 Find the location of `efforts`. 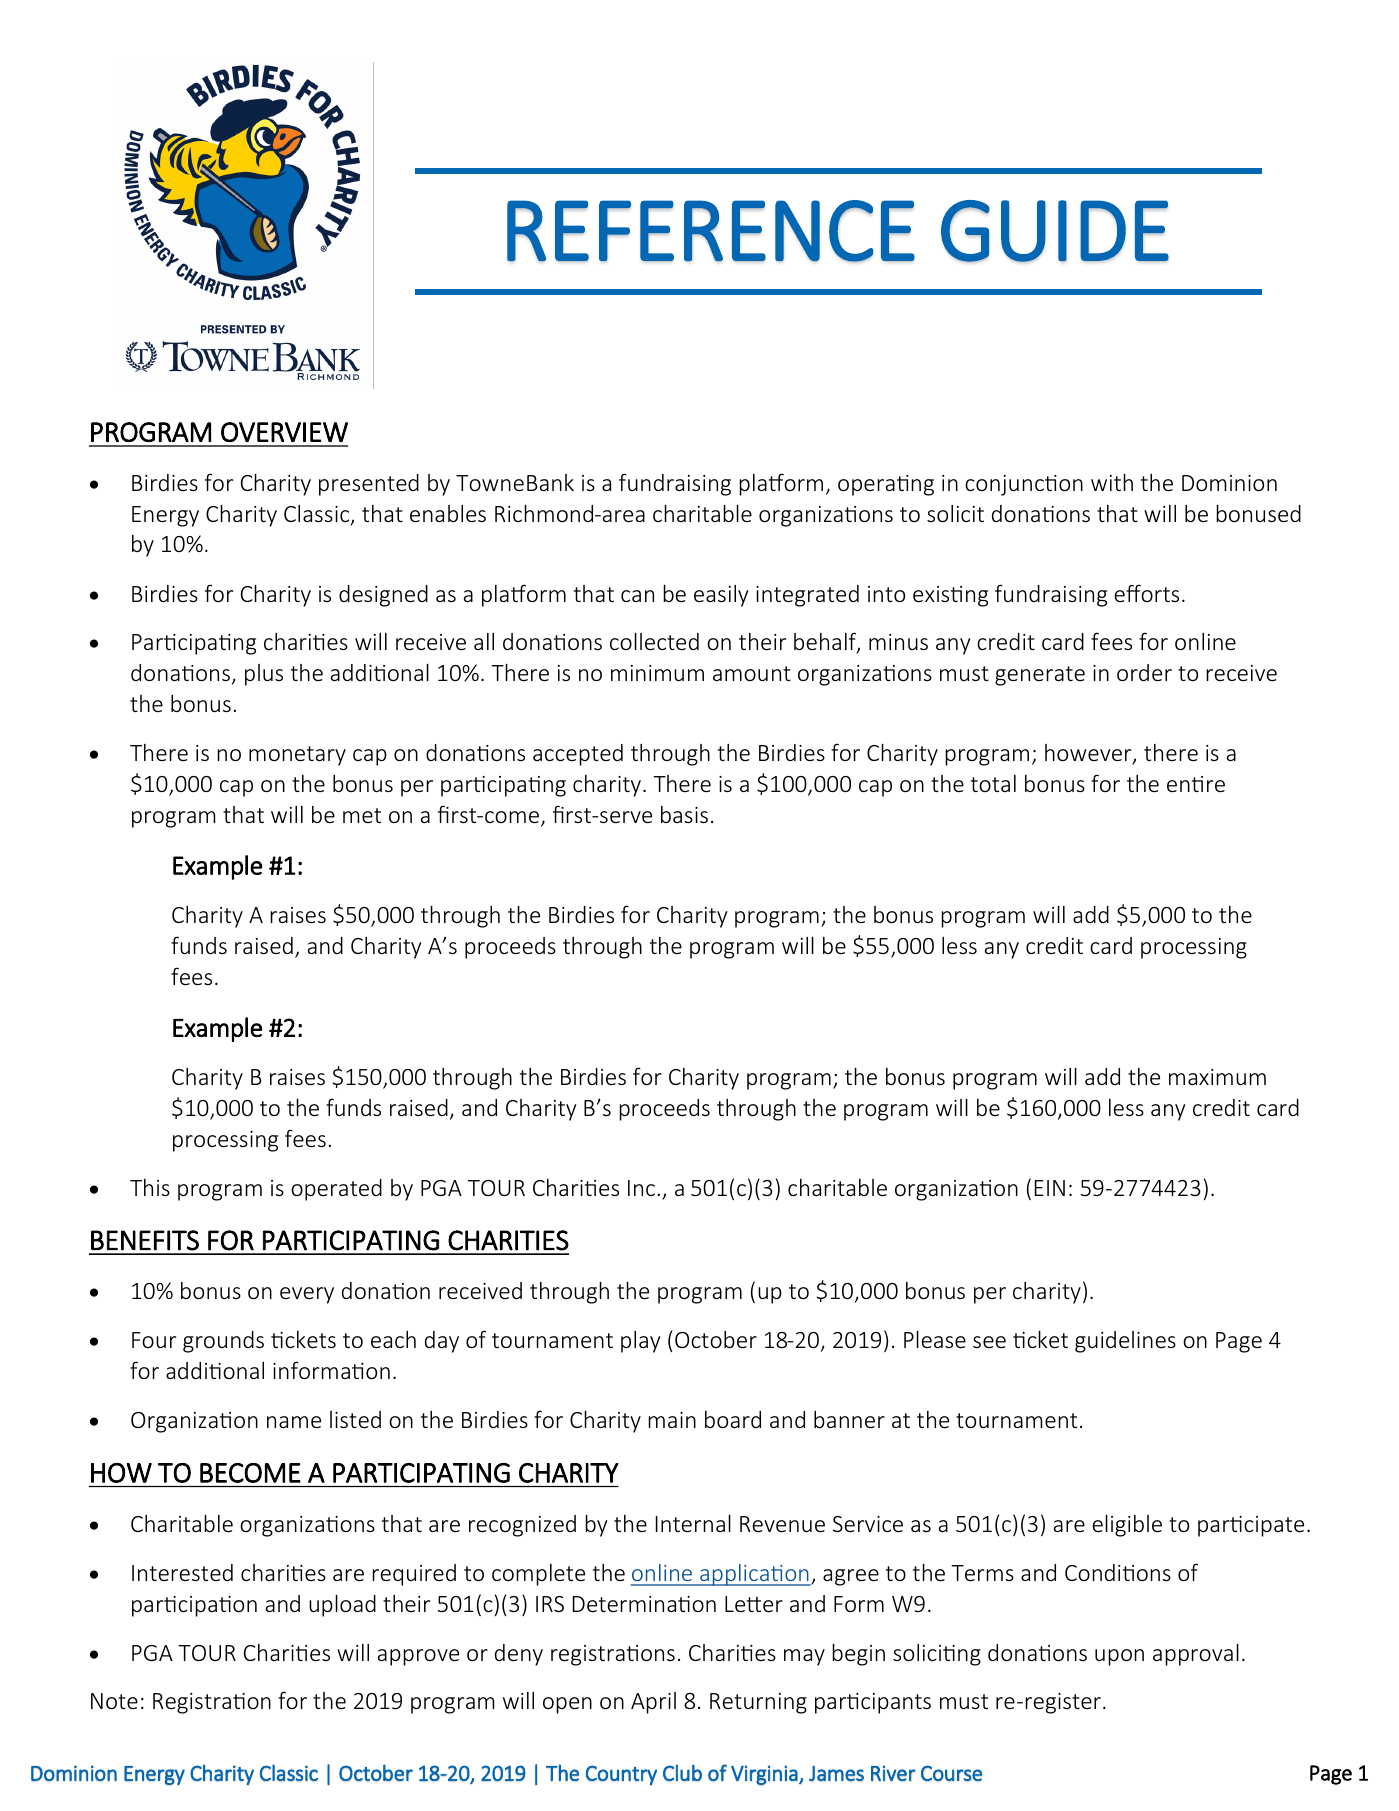

efforts is located at coordinates (1146, 593).
